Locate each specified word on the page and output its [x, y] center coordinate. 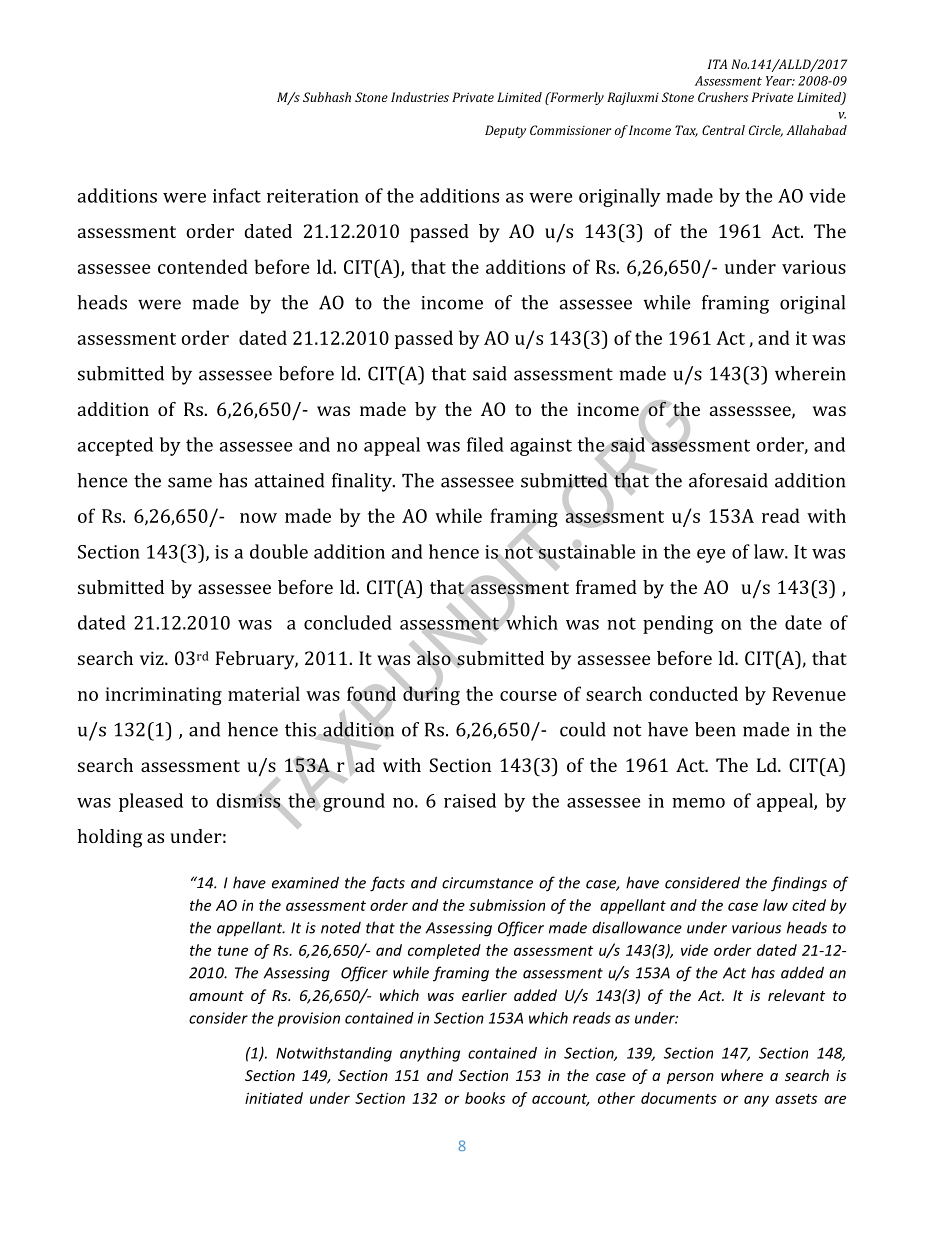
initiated [274, 1098]
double [279, 551]
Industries [420, 97]
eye [711, 556]
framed [606, 587]
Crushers [723, 97]
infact [237, 195]
